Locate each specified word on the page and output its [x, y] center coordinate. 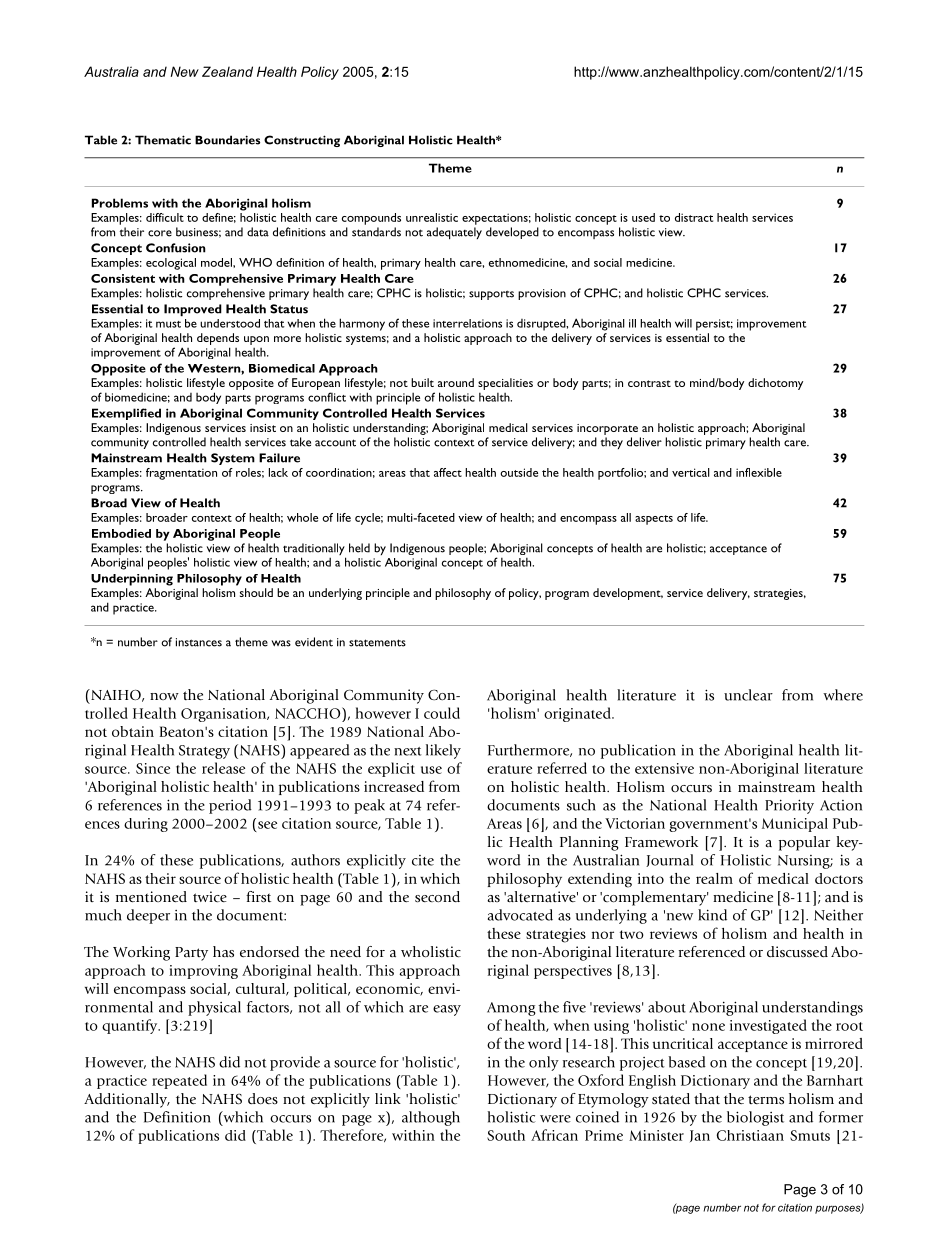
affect [448, 472]
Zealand [227, 71]
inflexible [759, 472]
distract [694, 217]
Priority [789, 806]
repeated [179, 1081]
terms [766, 1100]
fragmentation [181, 474]
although [431, 1118]
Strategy [204, 752]
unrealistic [432, 217]
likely [443, 751]
